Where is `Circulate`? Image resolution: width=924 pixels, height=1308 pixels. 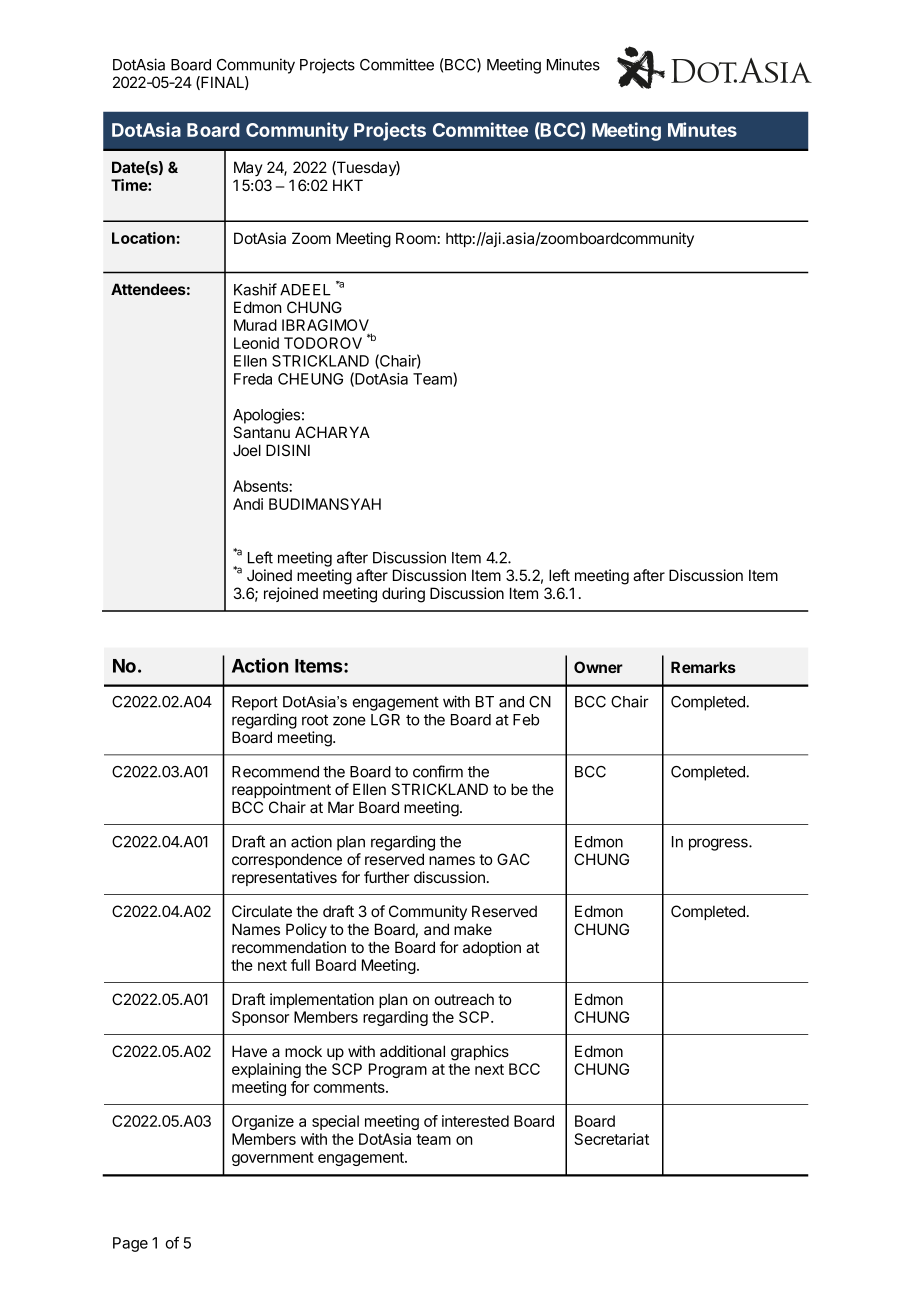
Circulate is located at coordinates (262, 911).
